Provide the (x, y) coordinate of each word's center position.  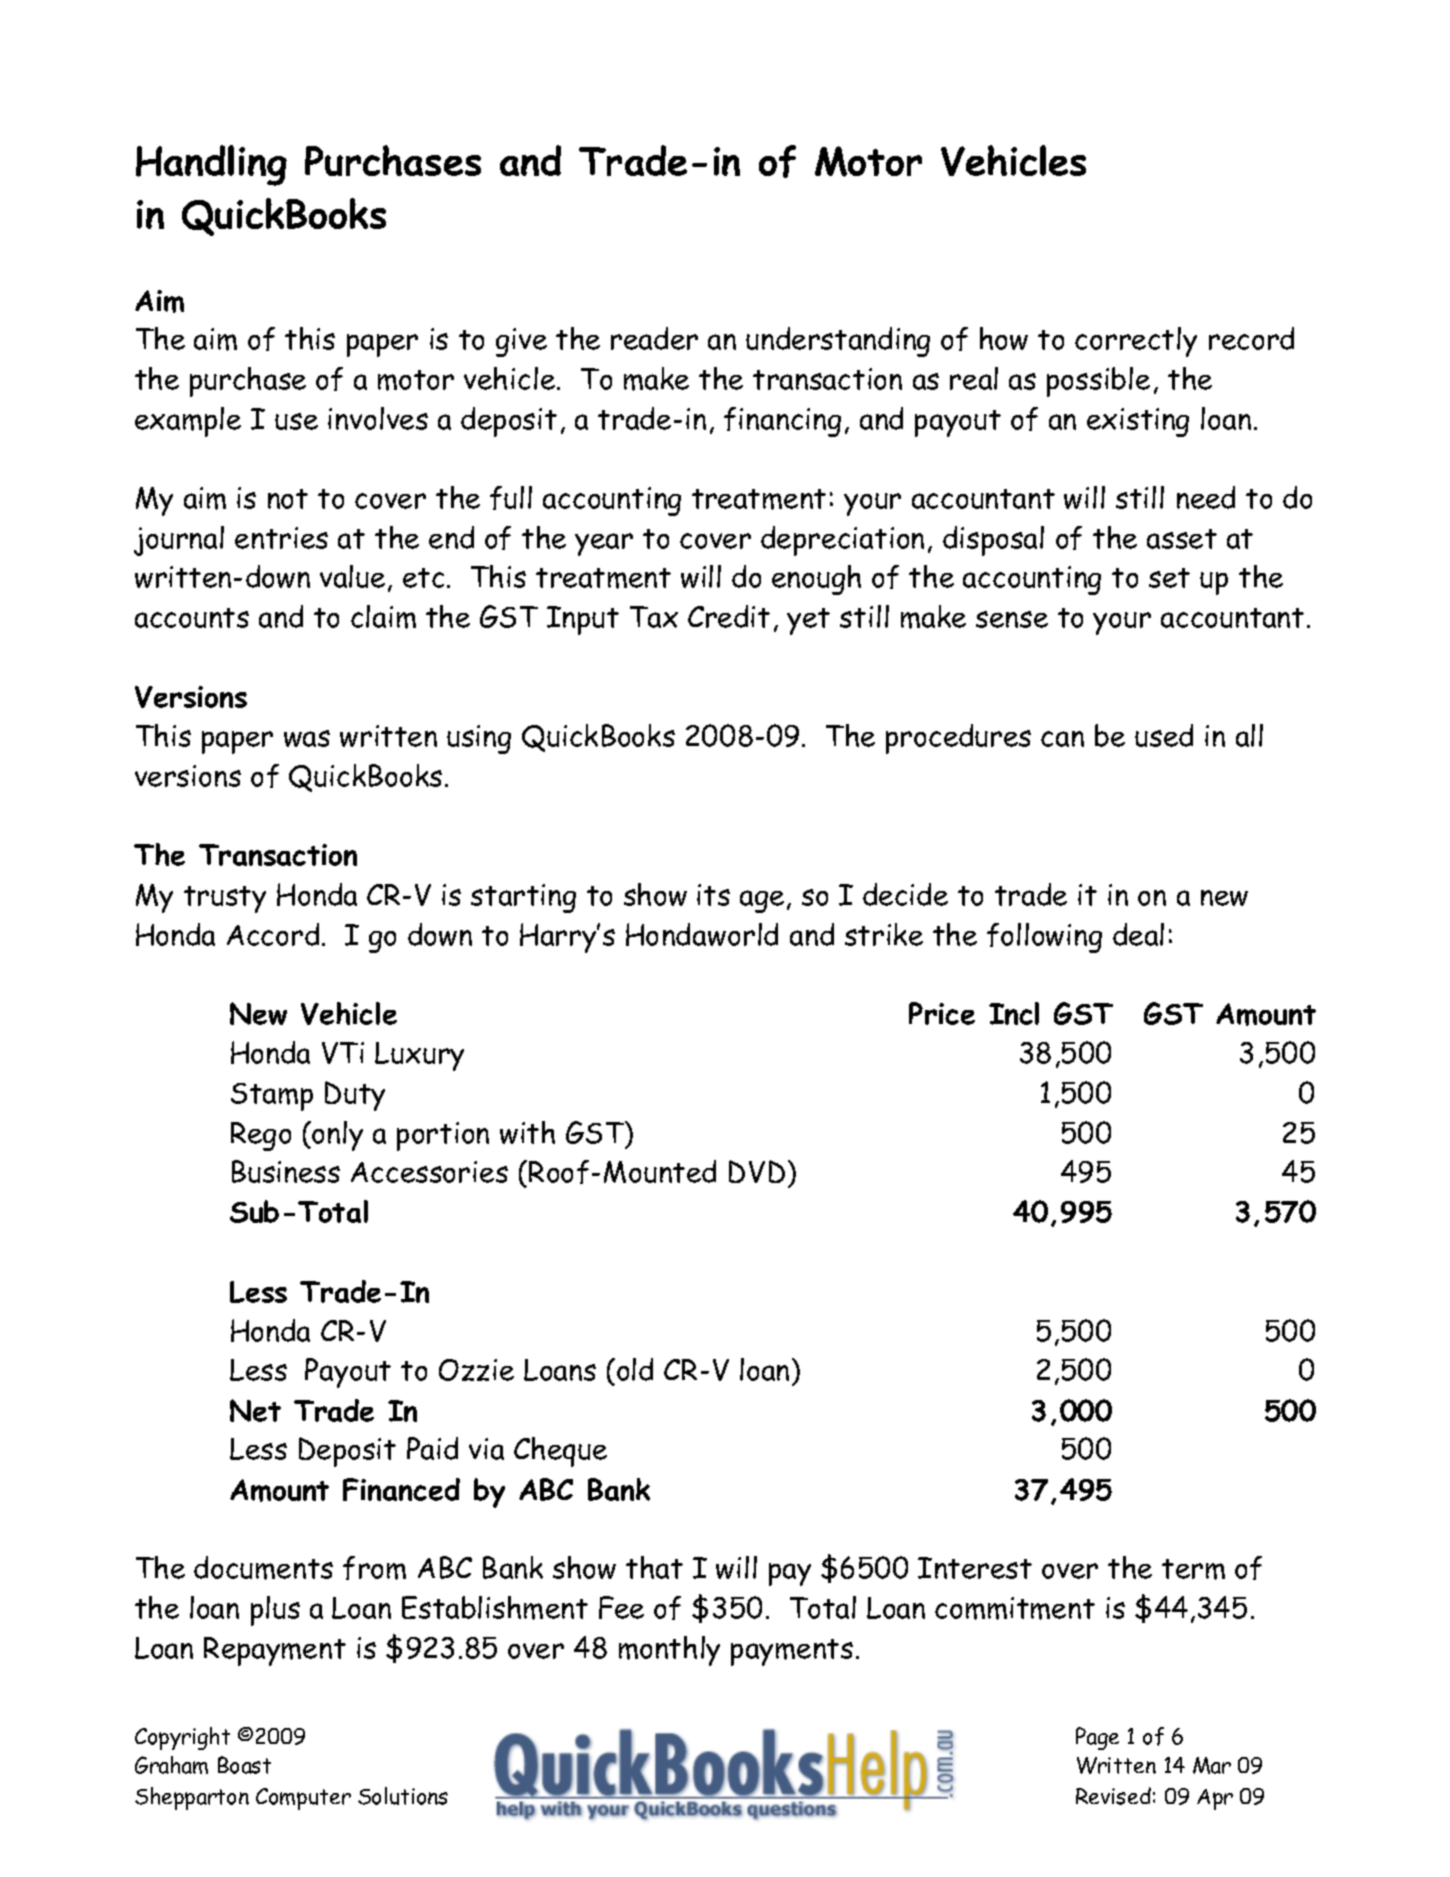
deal (1138, 934)
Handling (211, 165)
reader (654, 338)
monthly (669, 1651)
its (713, 895)
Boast (244, 1765)
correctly (1136, 342)
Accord (273, 934)
